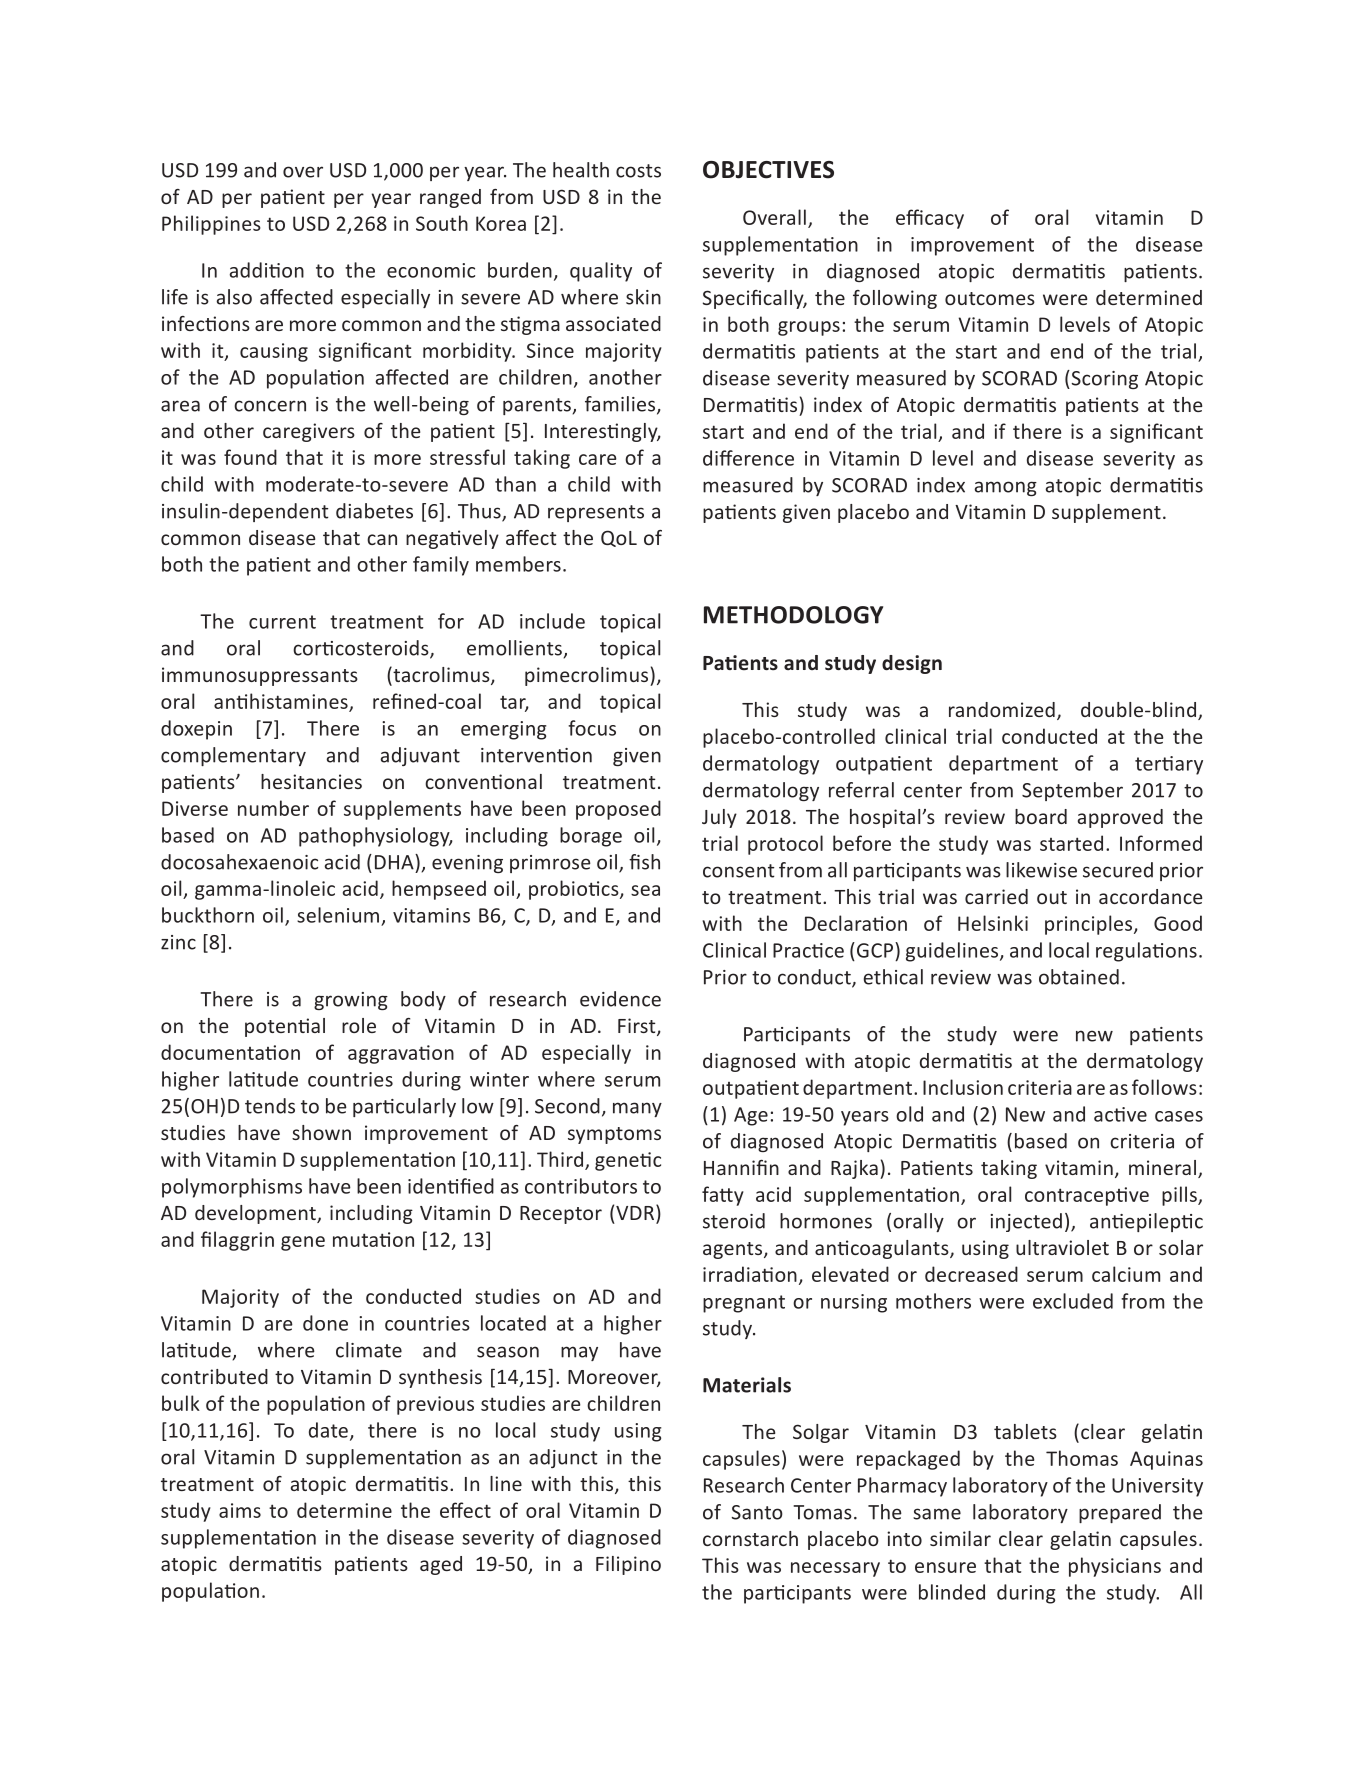 Image resolution: width=1364 pixels, height=1765 pixels. What do you see at coordinates (1041, 870) in the screenshot?
I see `likewise` at bounding box center [1041, 870].
